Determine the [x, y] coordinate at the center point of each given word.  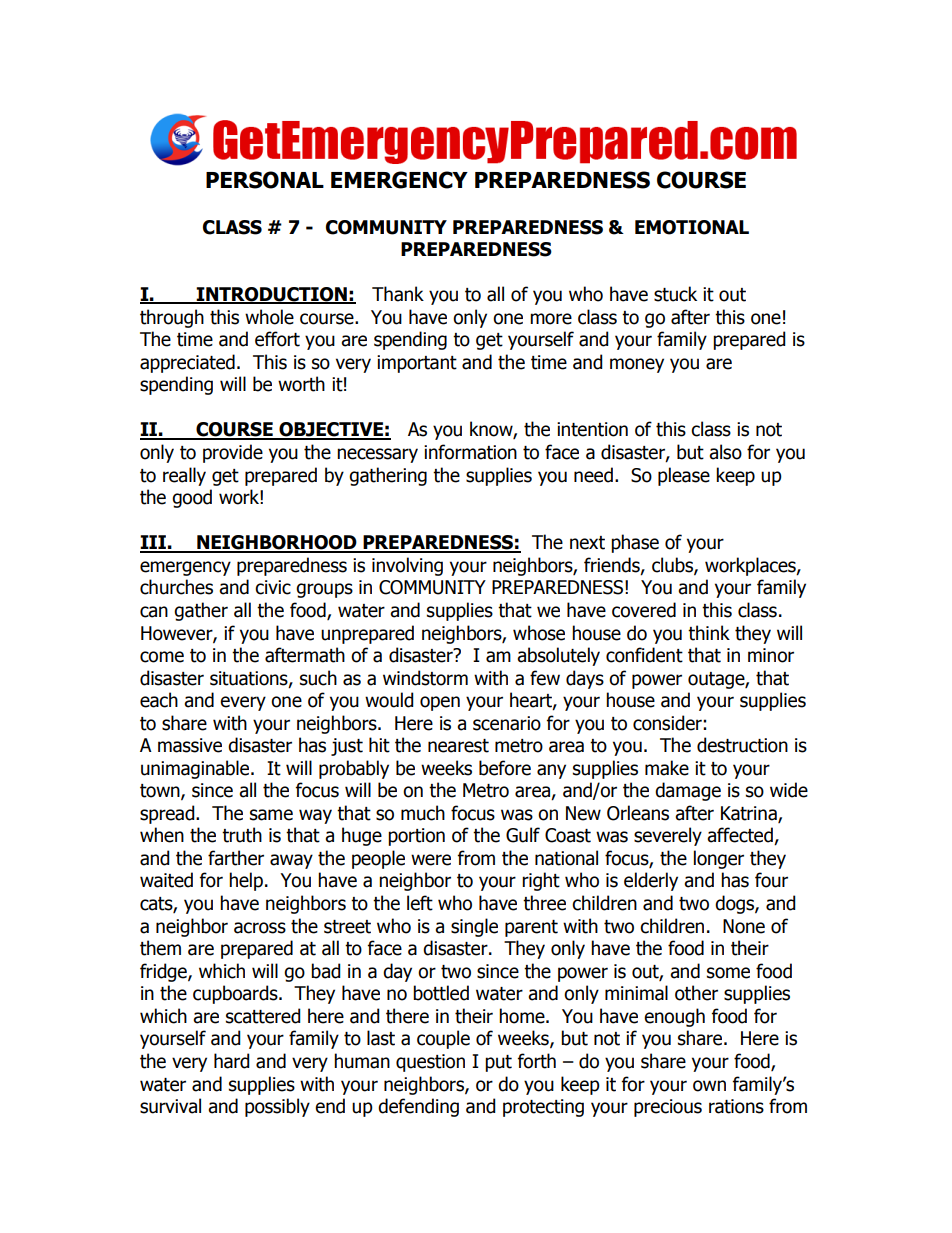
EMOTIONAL [692, 227]
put [498, 1063]
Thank [398, 294]
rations [736, 1106]
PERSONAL [265, 180]
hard [232, 1061]
